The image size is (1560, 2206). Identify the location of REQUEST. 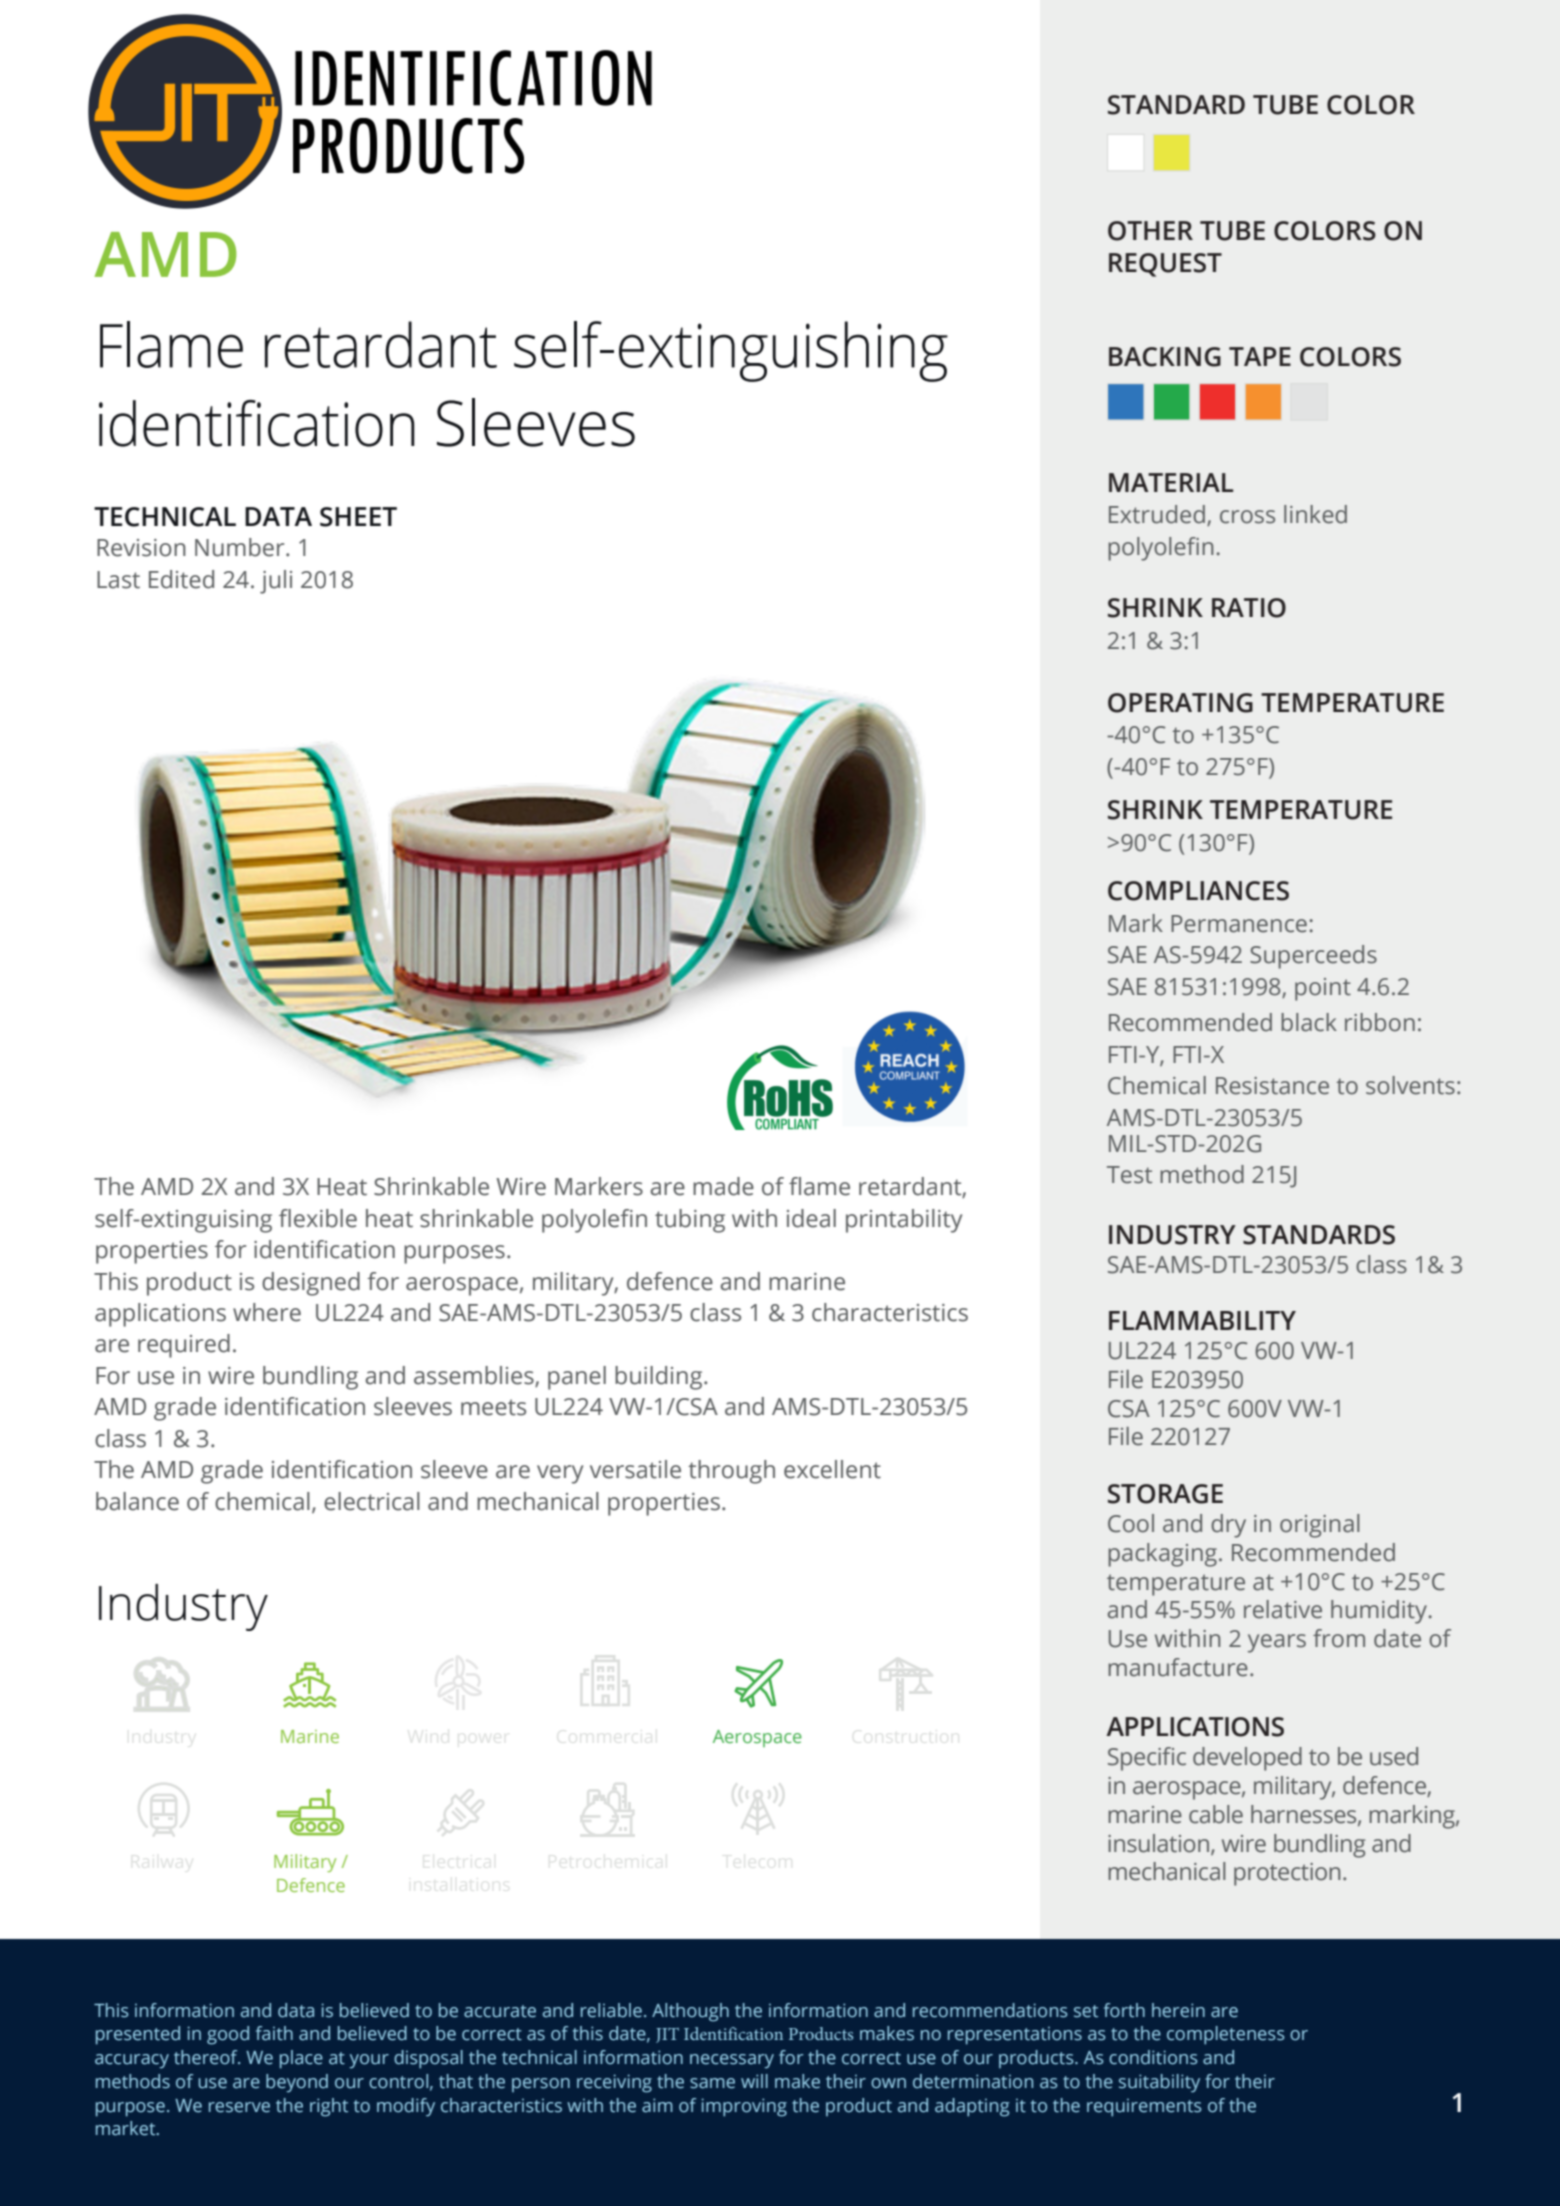
(1165, 265).
